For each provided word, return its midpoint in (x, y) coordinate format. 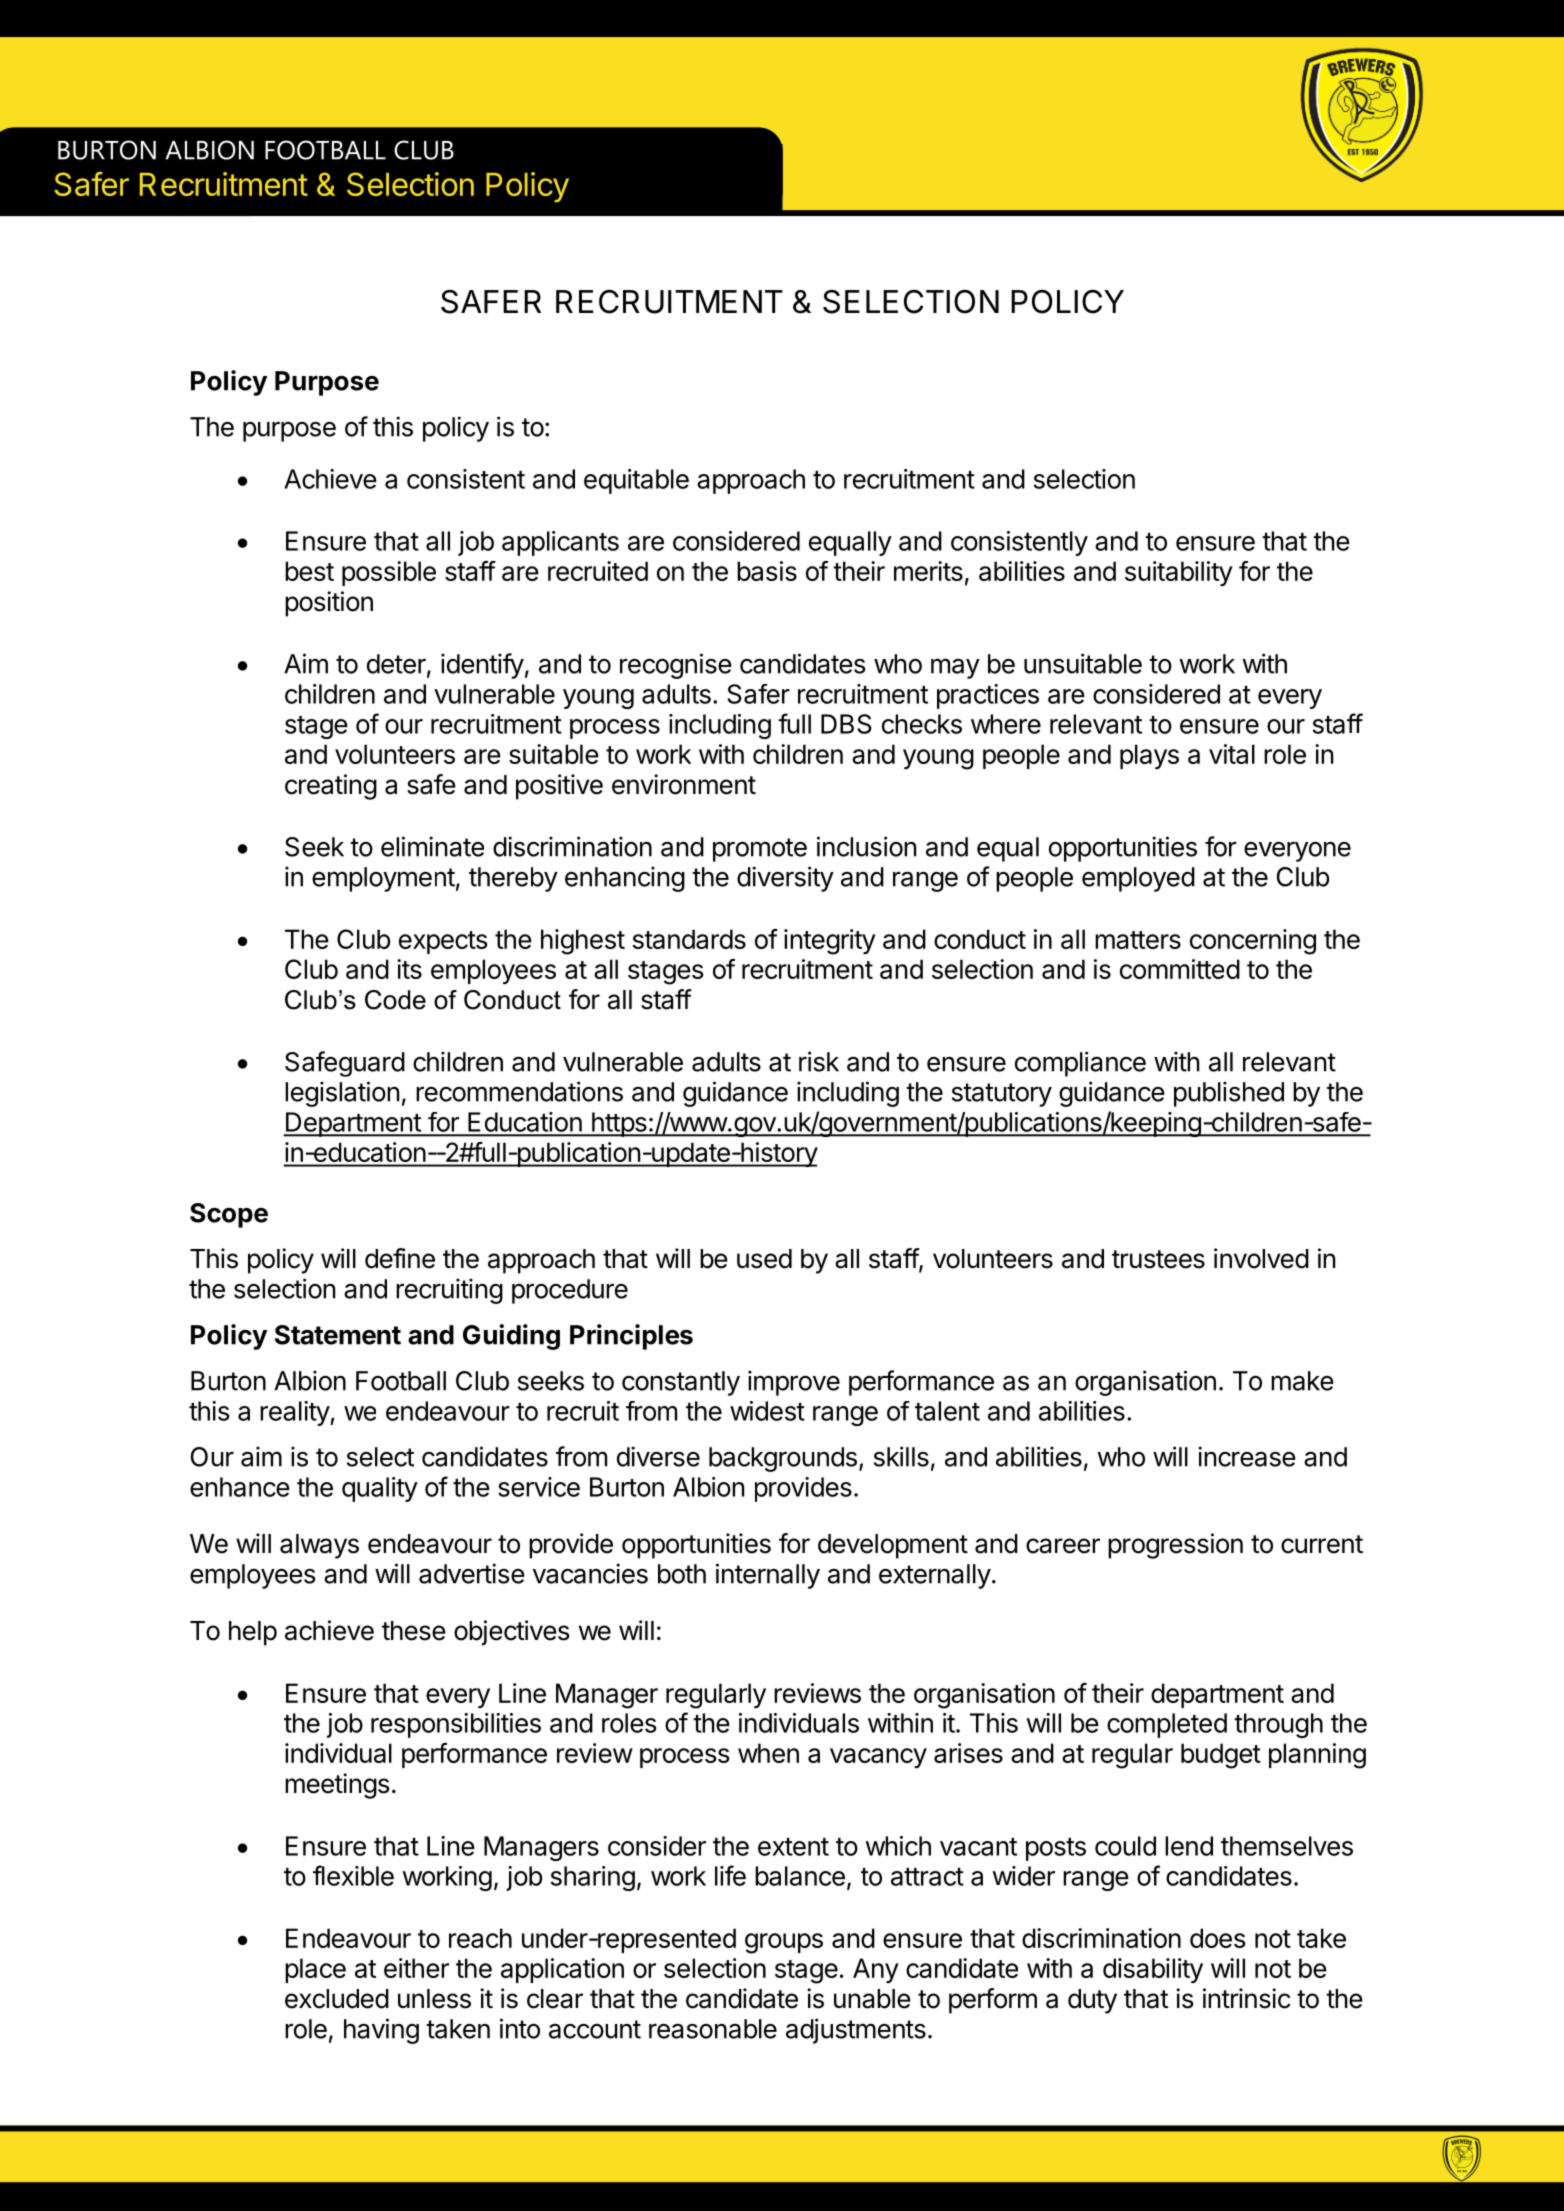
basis (767, 571)
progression (1175, 1546)
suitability (1179, 573)
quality (380, 1489)
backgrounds (783, 1459)
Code (395, 1000)
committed (1180, 969)
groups (784, 1943)
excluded (337, 1999)
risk (819, 1061)
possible (389, 573)
